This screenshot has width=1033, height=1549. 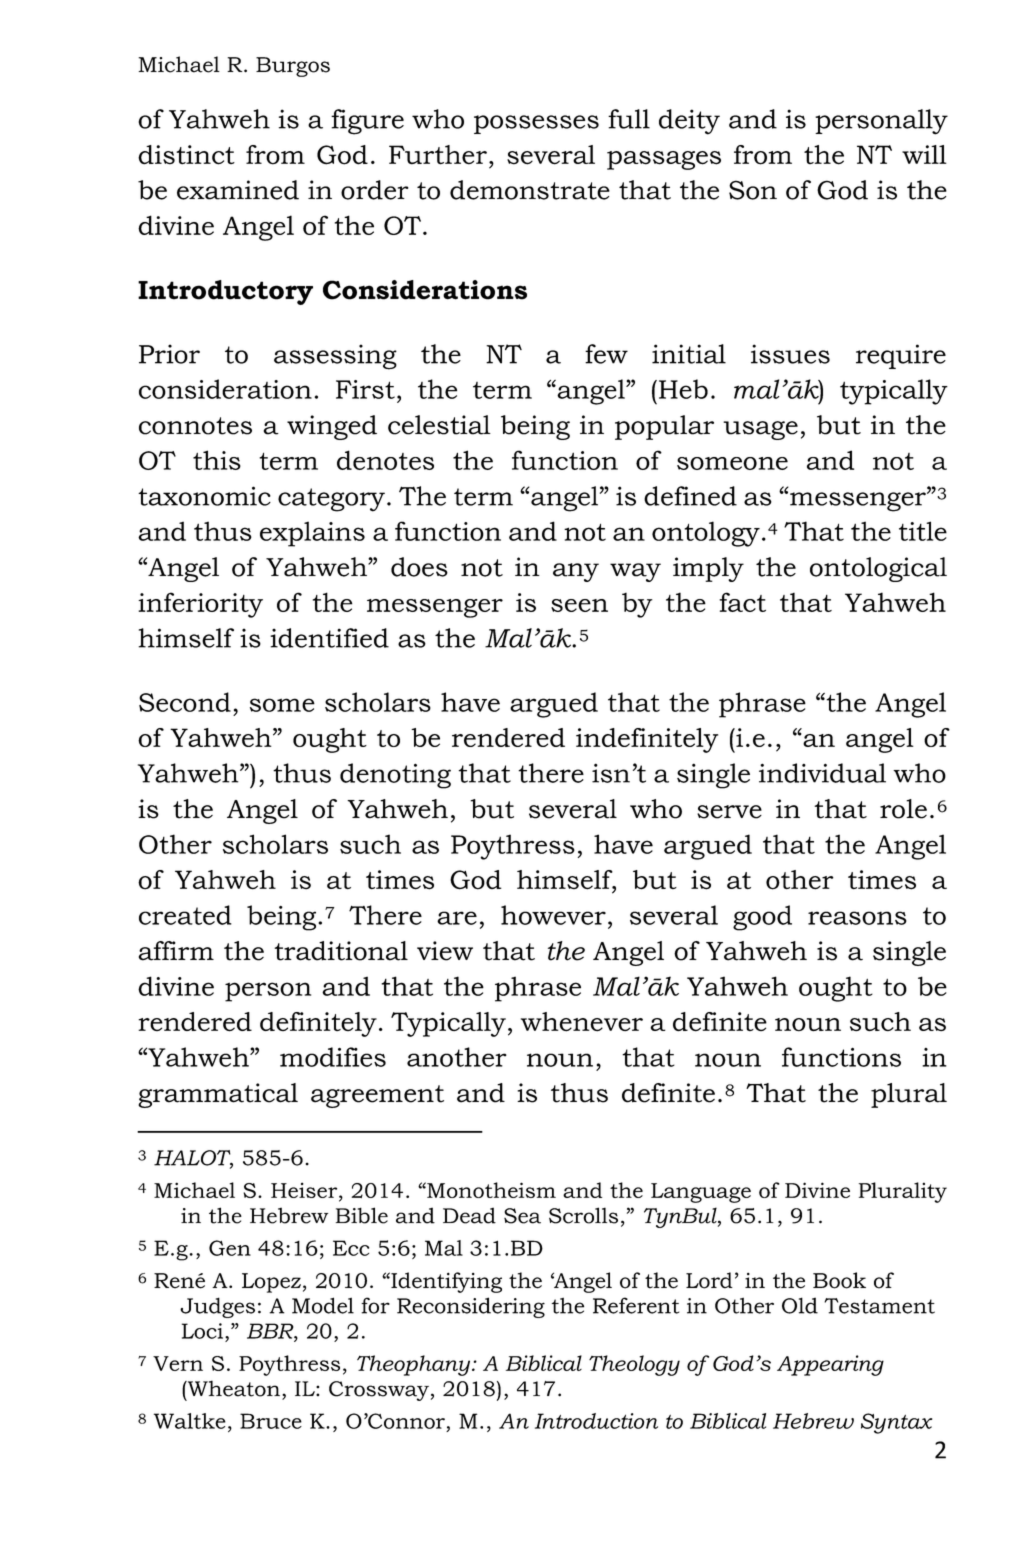 I want to click on Introduction, so click(x=596, y=1421).
